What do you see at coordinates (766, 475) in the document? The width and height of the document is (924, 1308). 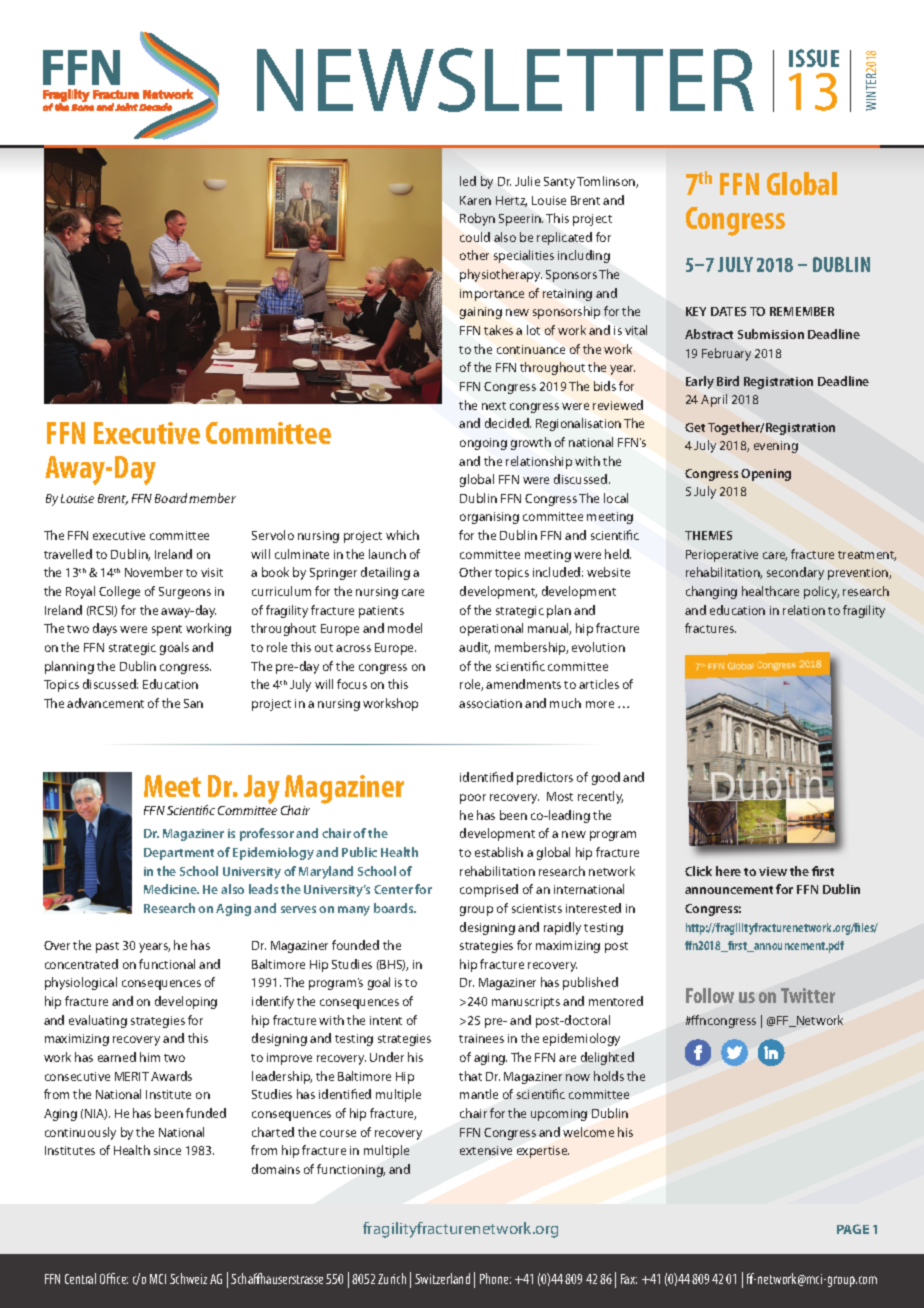 I see `Opening` at bounding box center [766, 475].
